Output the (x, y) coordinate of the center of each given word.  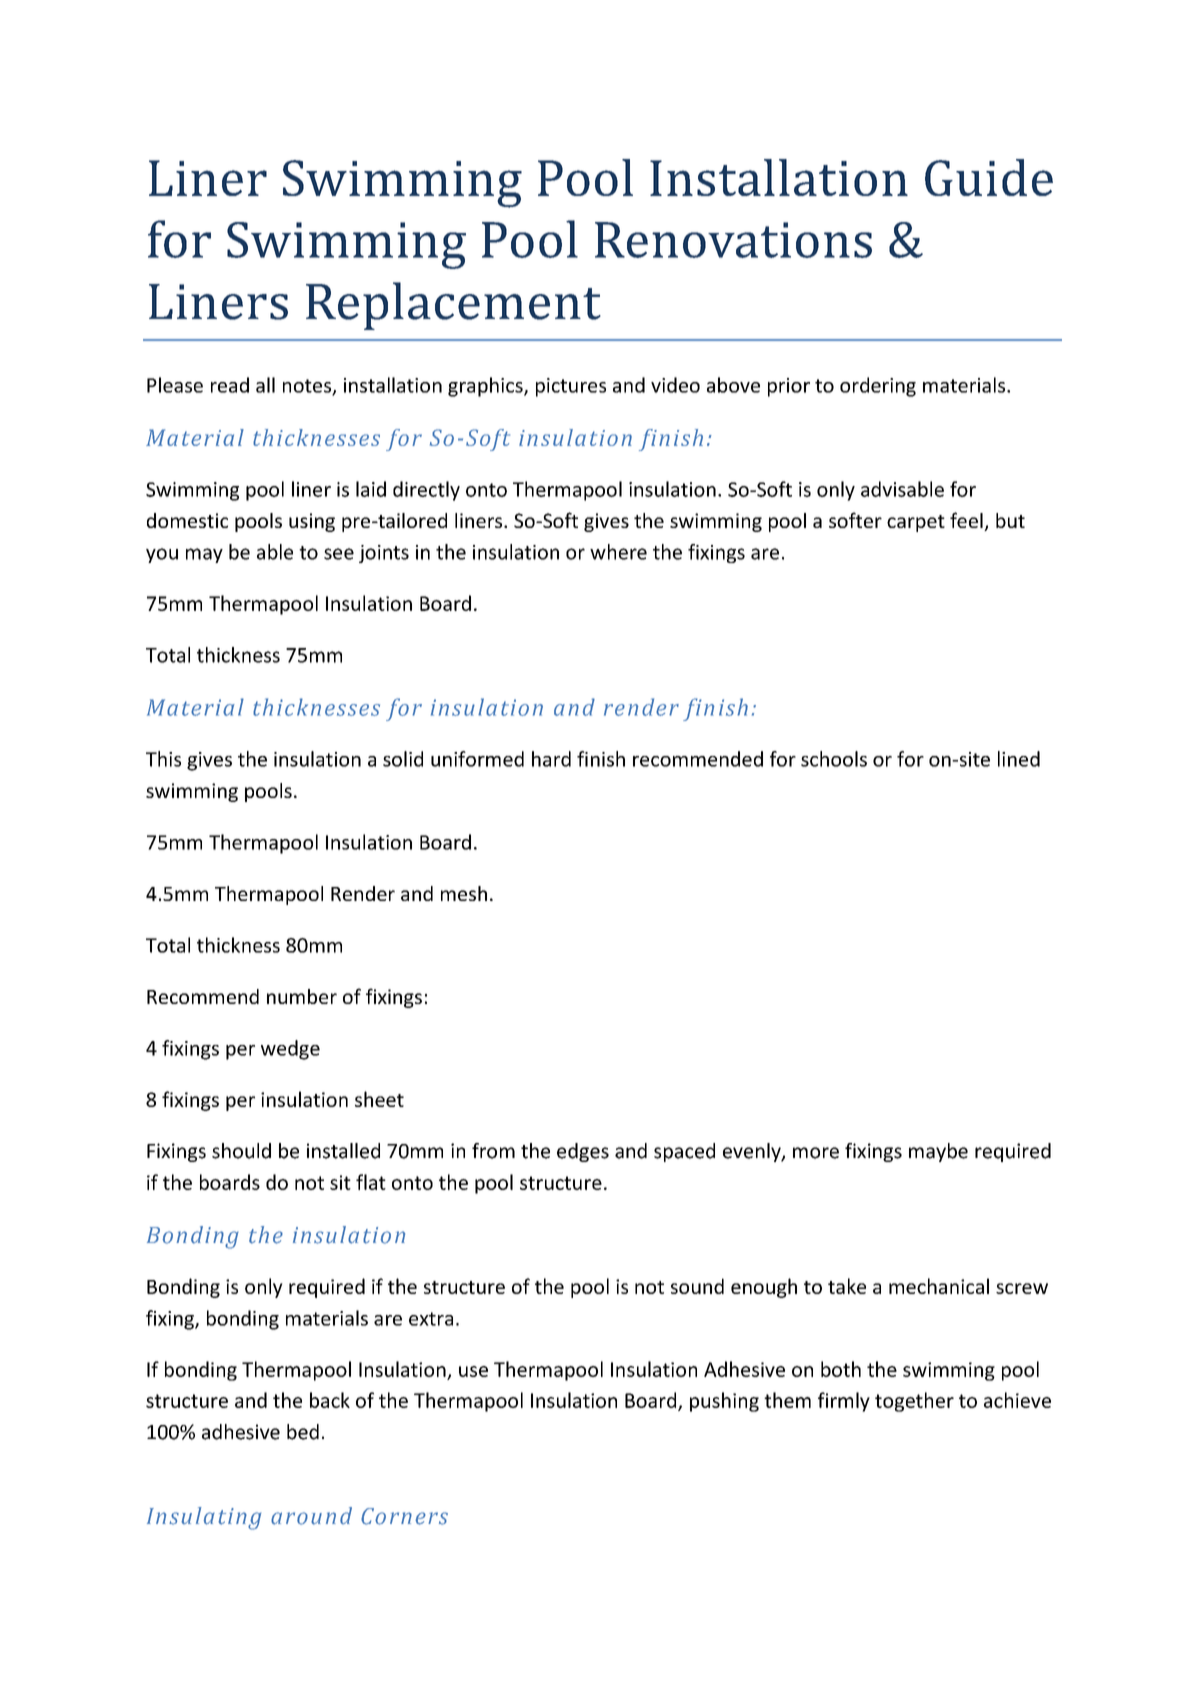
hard (551, 759)
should (241, 1151)
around (311, 1516)
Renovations (733, 240)
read (230, 385)
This (163, 759)
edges (583, 1152)
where (618, 552)
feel (967, 521)
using (312, 522)
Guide (989, 177)
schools (834, 759)
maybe (938, 1152)
